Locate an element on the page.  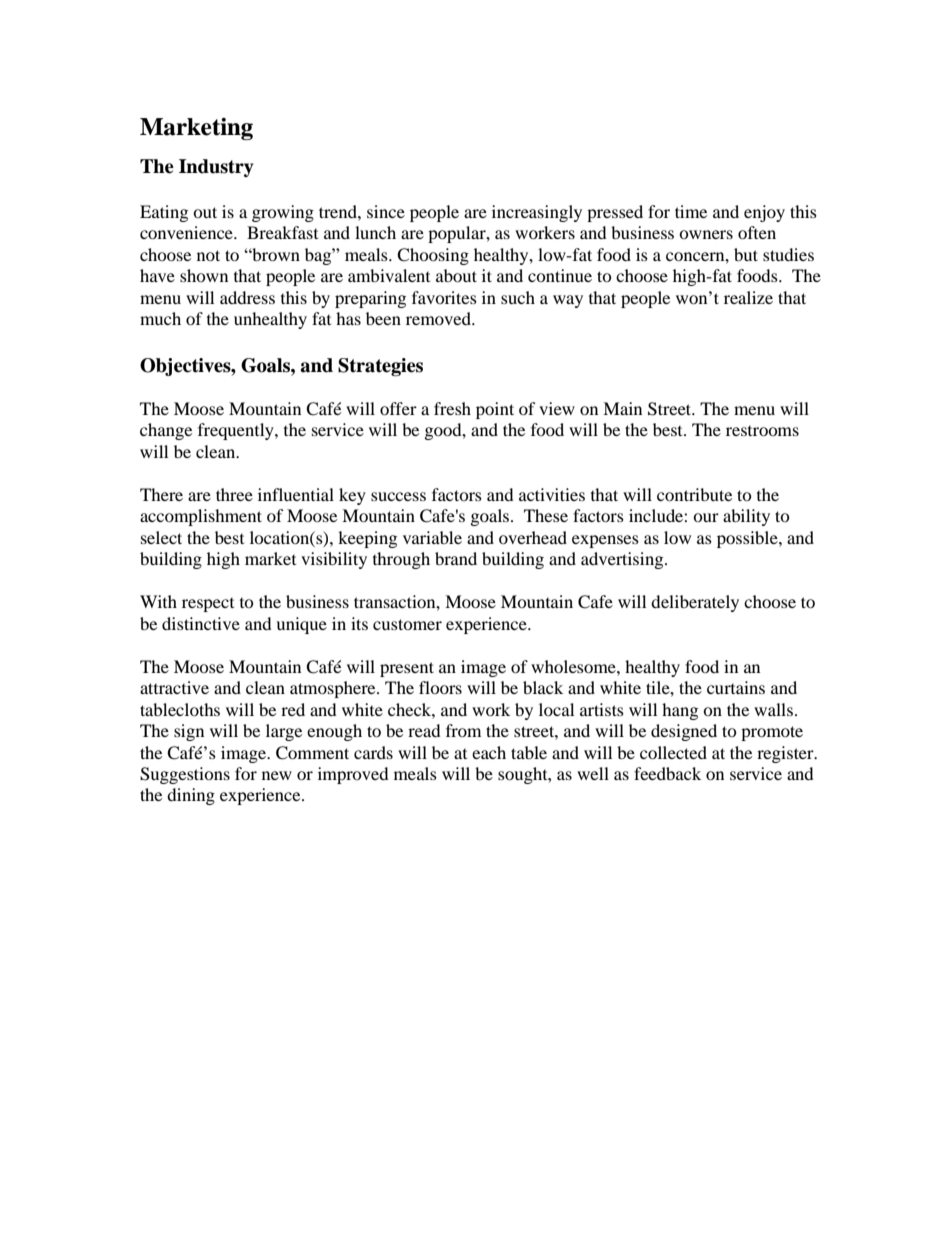
address is located at coordinates (247, 297).
